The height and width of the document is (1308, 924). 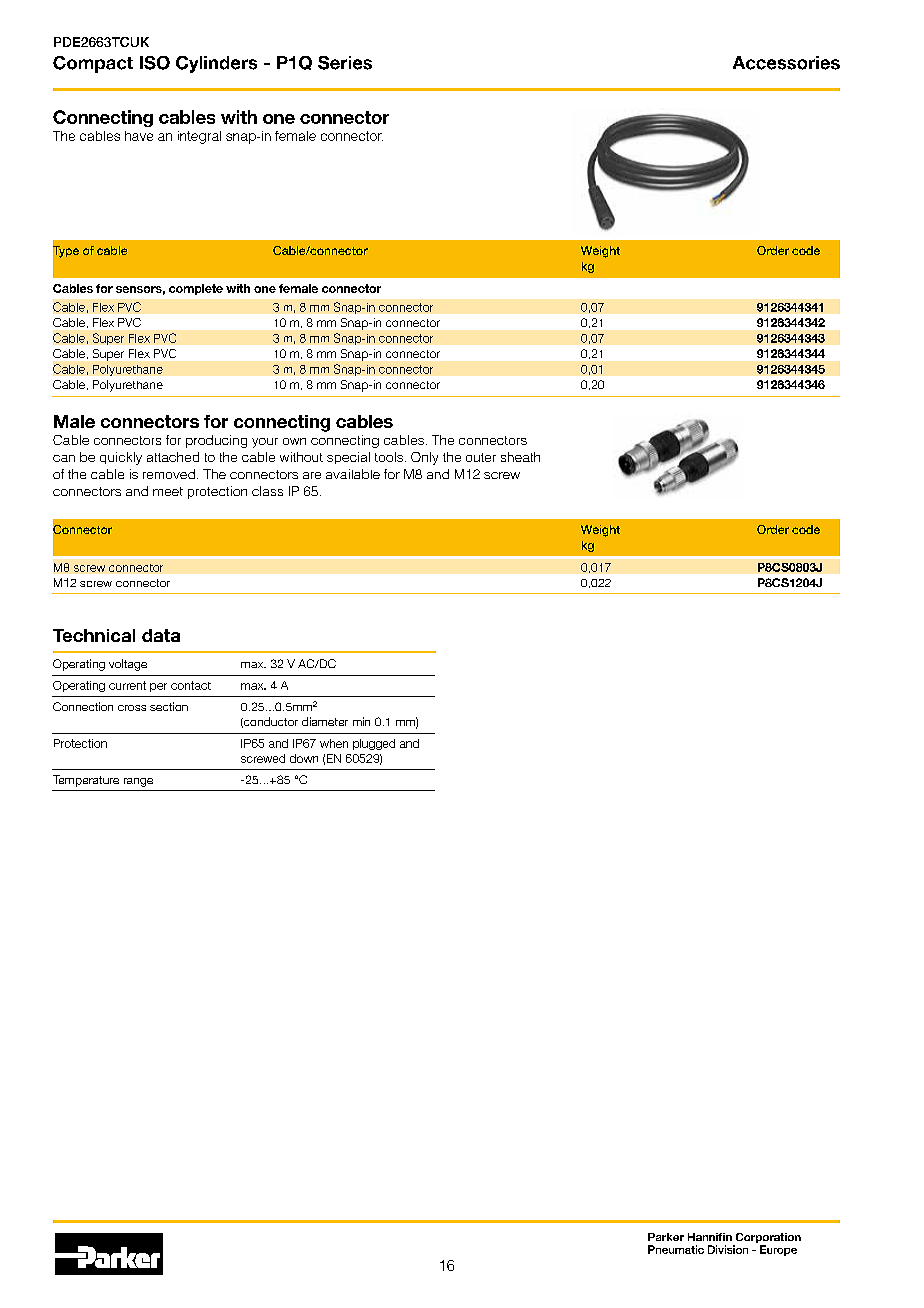 What do you see at coordinates (786, 63) in the document?
I see `Accessories` at bounding box center [786, 63].
